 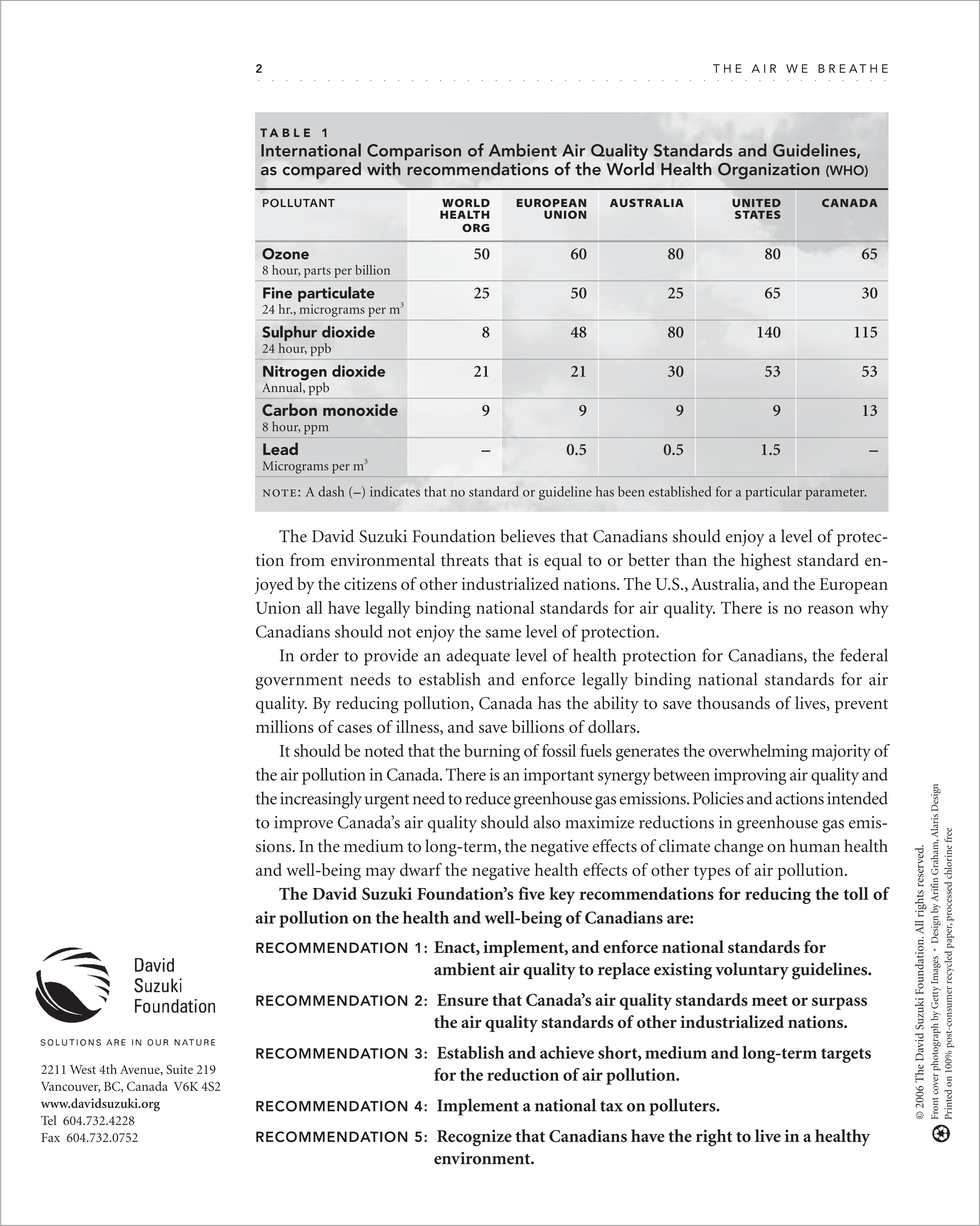 What do you see at coordinates (766, 562) in the screenshot?
I see `highest` at bounding box center [766, 562].
